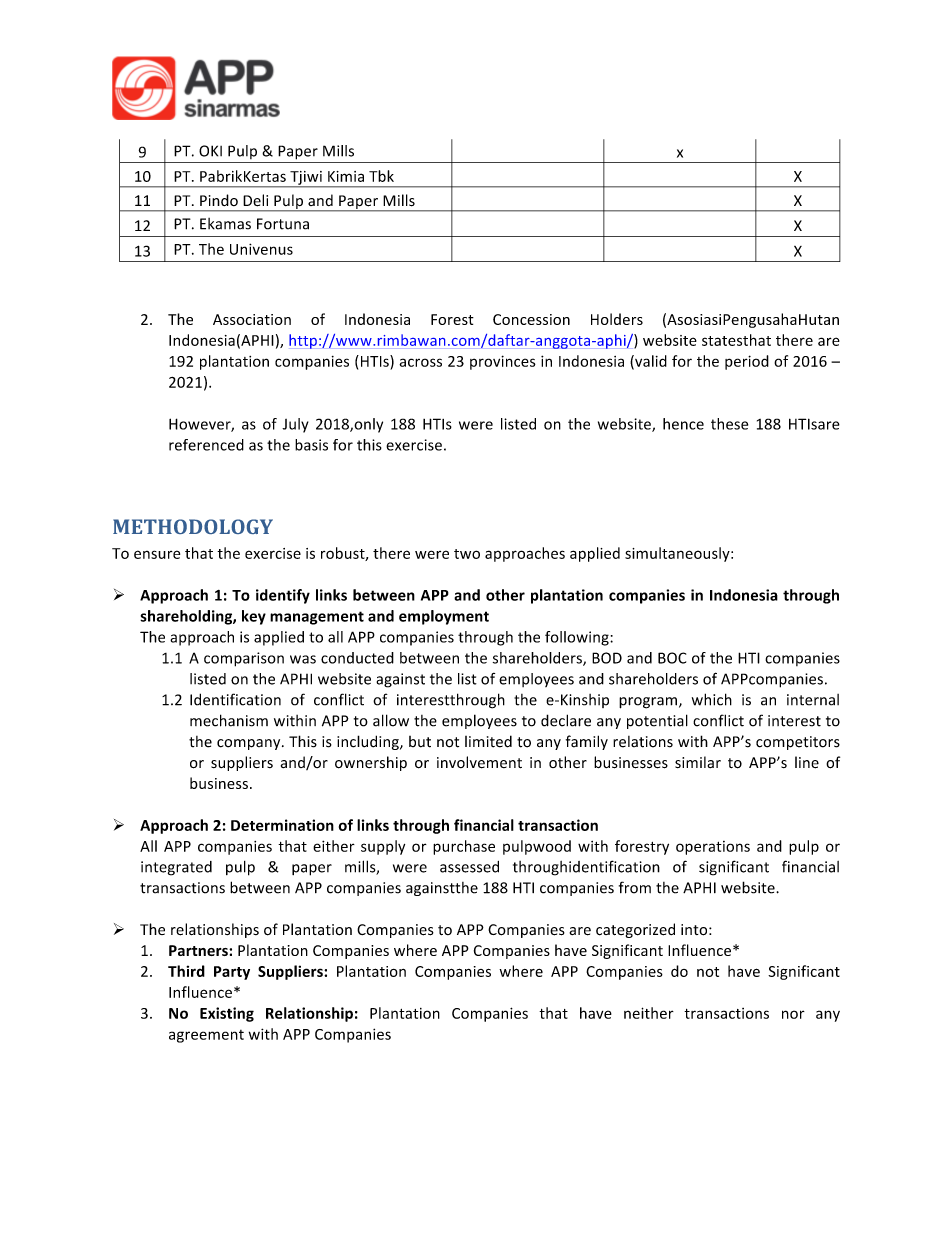  Describe the element at coordinates (229, 720) in the screenshot. I see `mechanism` at that location.
